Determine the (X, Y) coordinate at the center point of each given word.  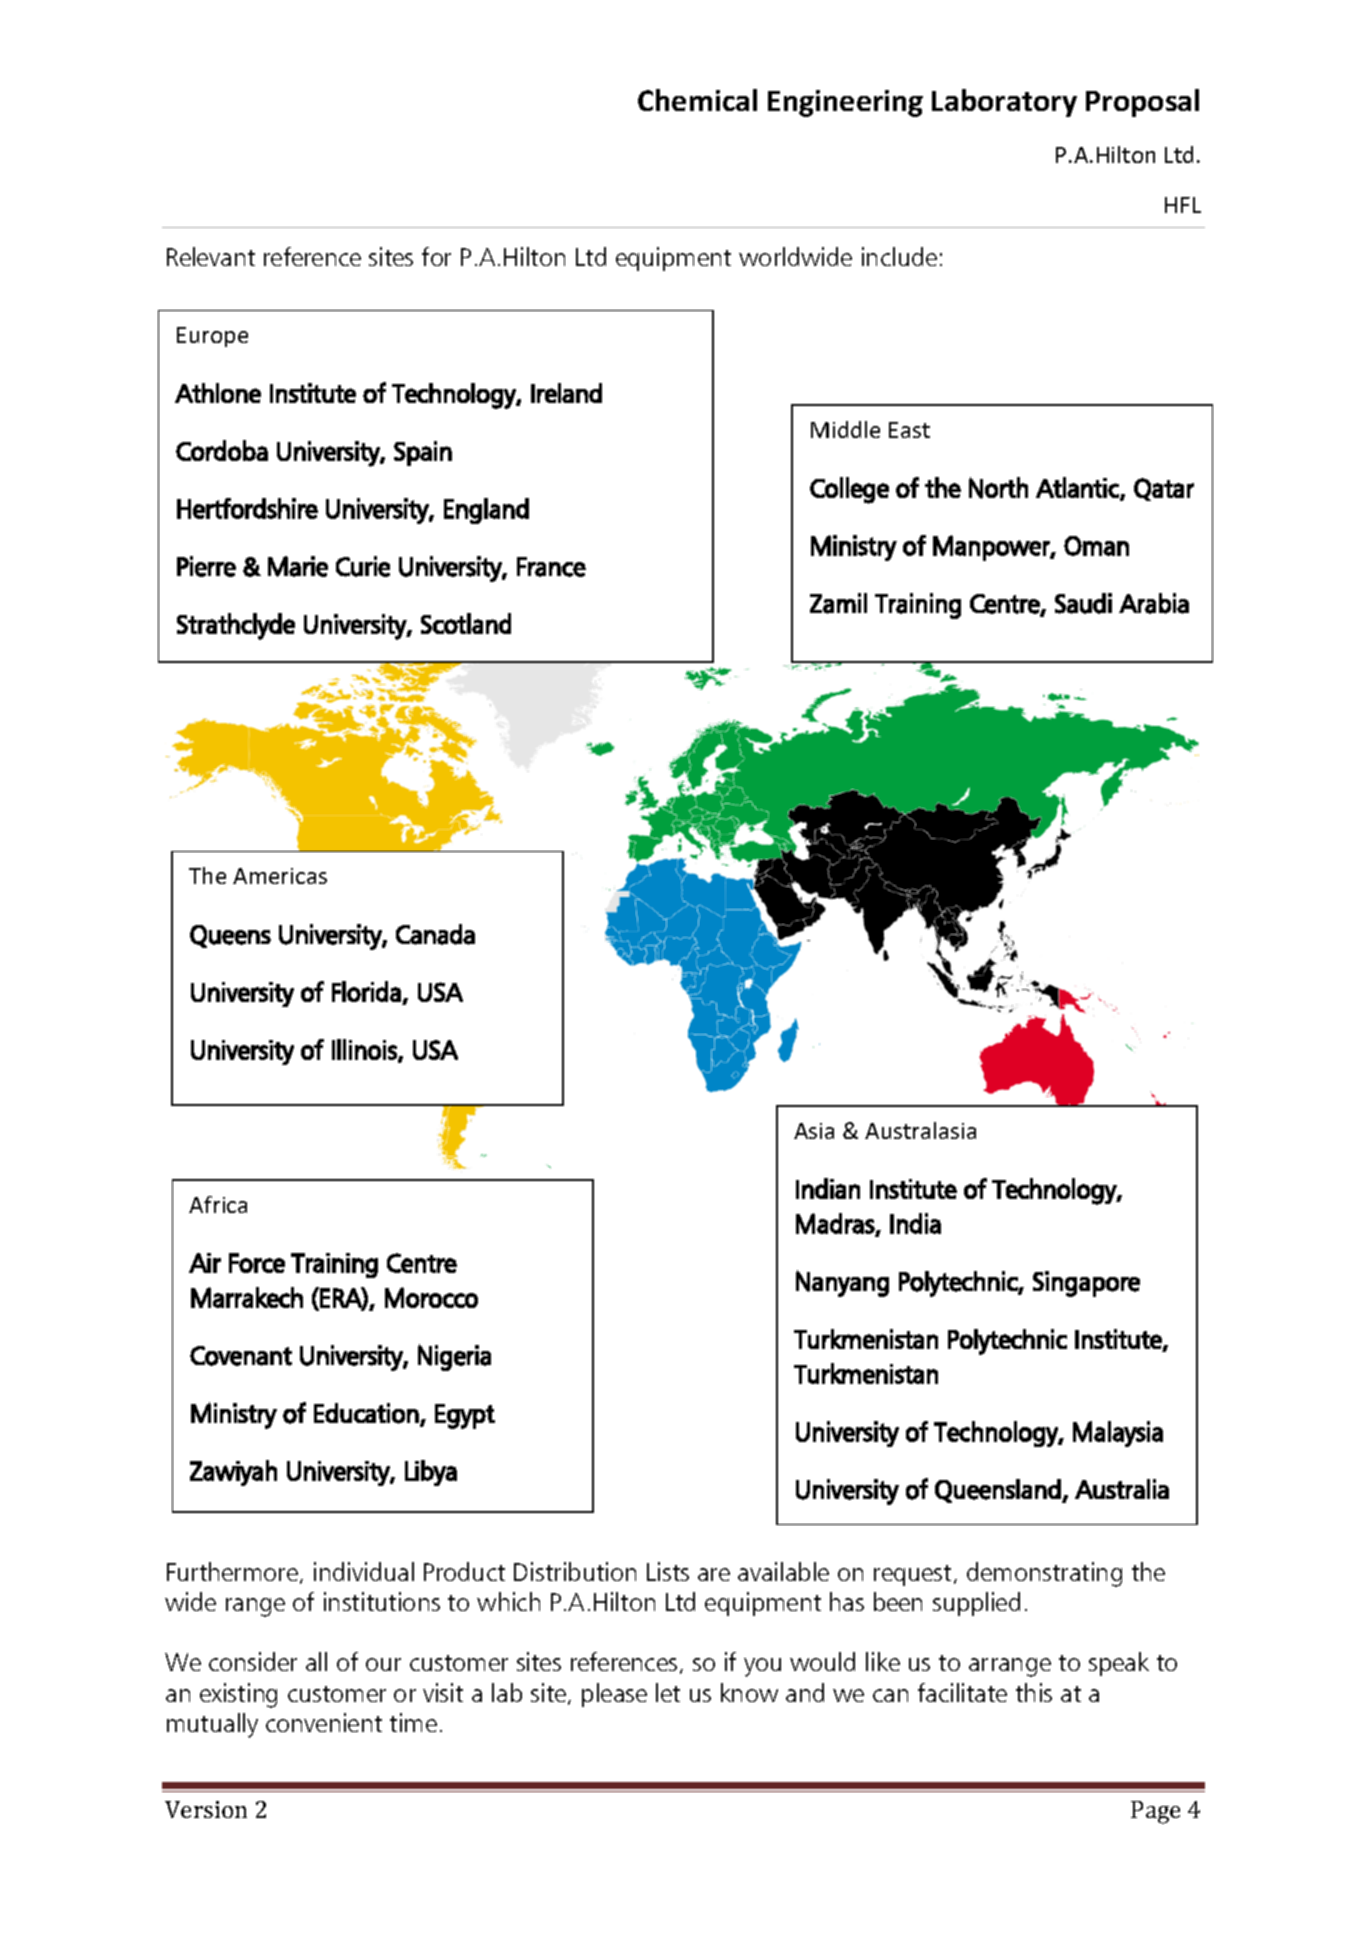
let (668, 1692)
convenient (324, 1722)
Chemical (697, 100)
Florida (366, 991)
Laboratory (1004, 103)
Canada (435, 934)
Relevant (211, 256)
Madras (835, 1223)
